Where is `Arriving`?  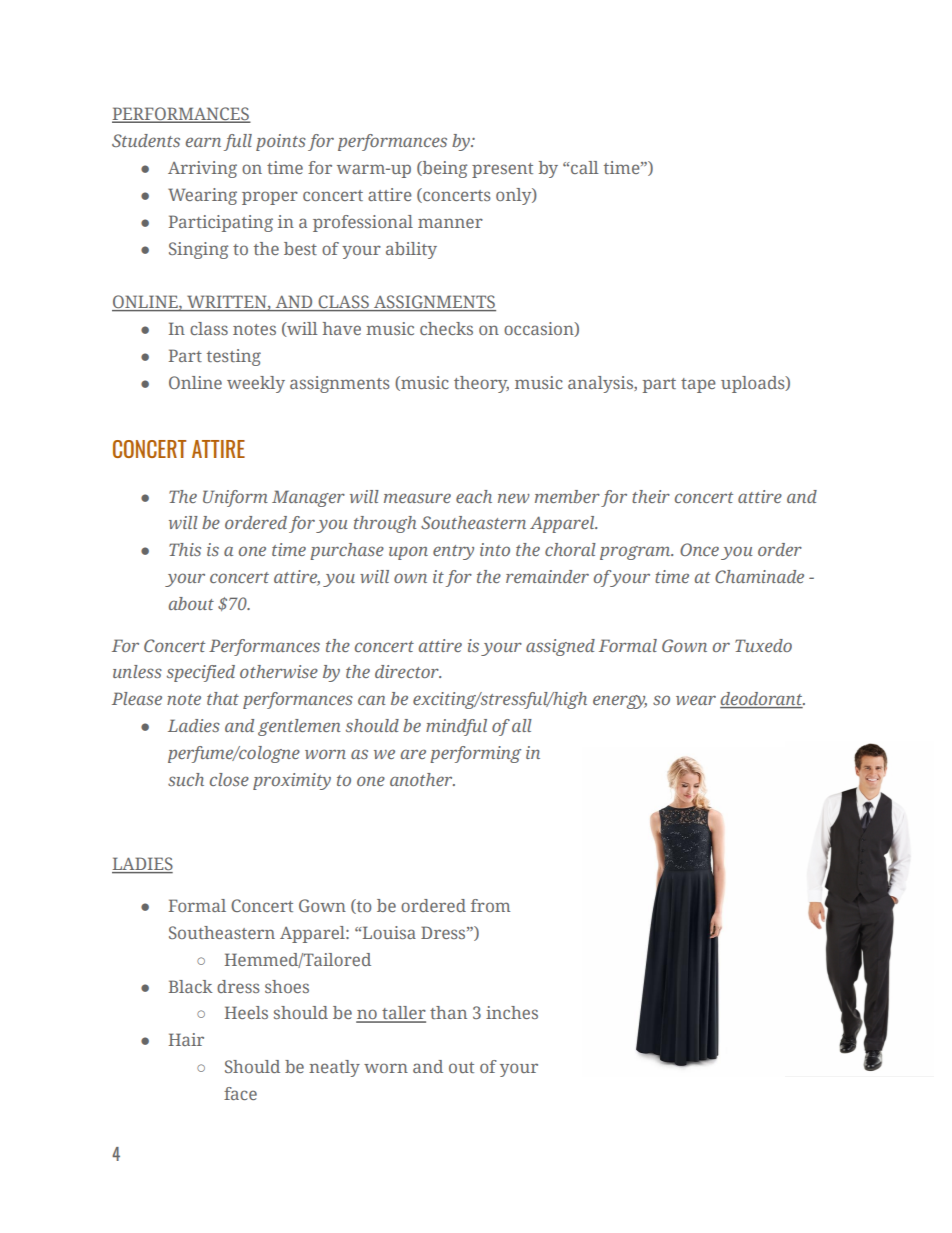
Arriving is located at coordinates (202, 169).
